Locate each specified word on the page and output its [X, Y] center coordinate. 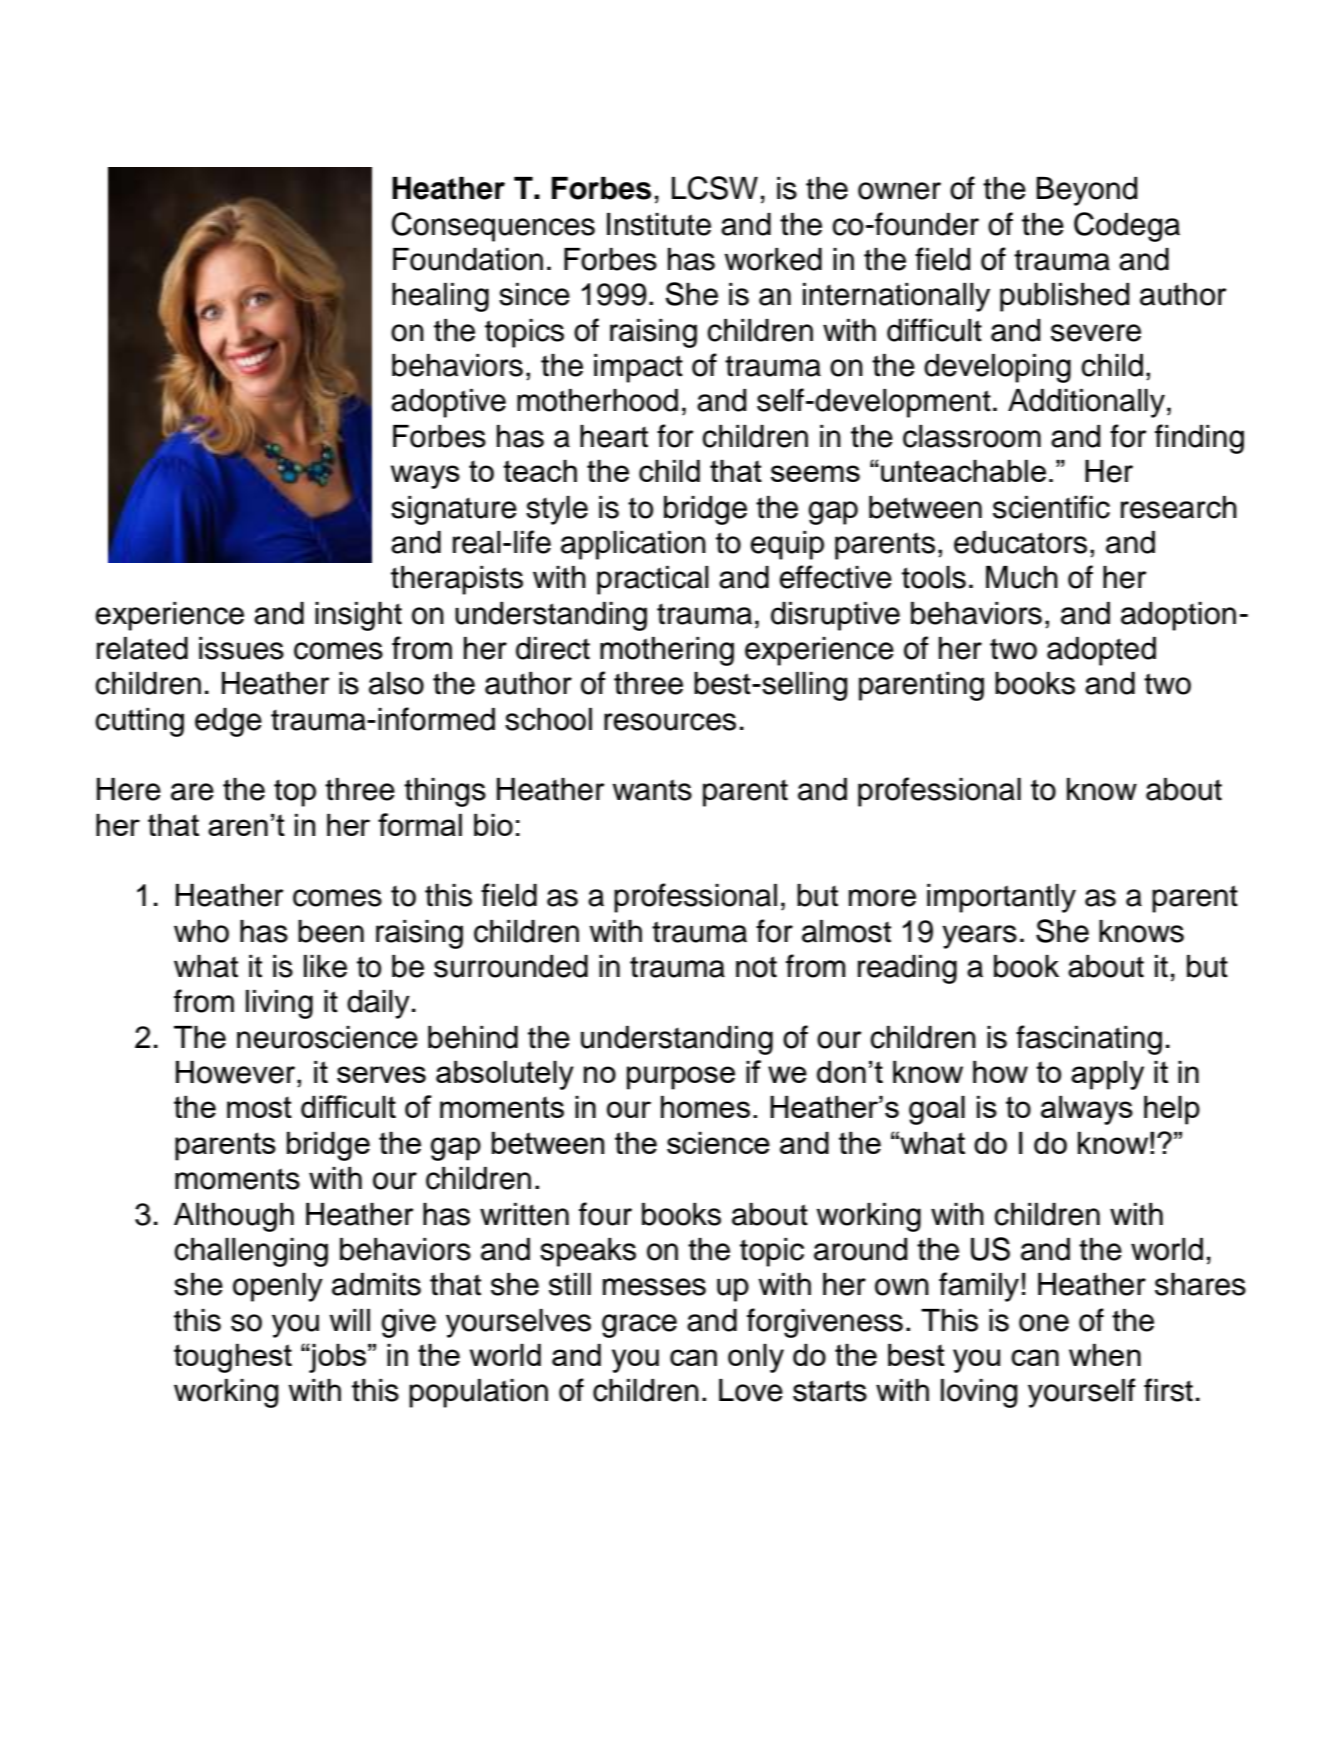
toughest [233, 1358]
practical [653, 580]
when [1105, 1355]
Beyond [1087, 191]
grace [639, 1326]
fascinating [1089, 1040]
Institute [659, 224]
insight [358, 616]
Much [1022, 577]
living [279, 1004]
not [756, 967]
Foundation [468, 259]
